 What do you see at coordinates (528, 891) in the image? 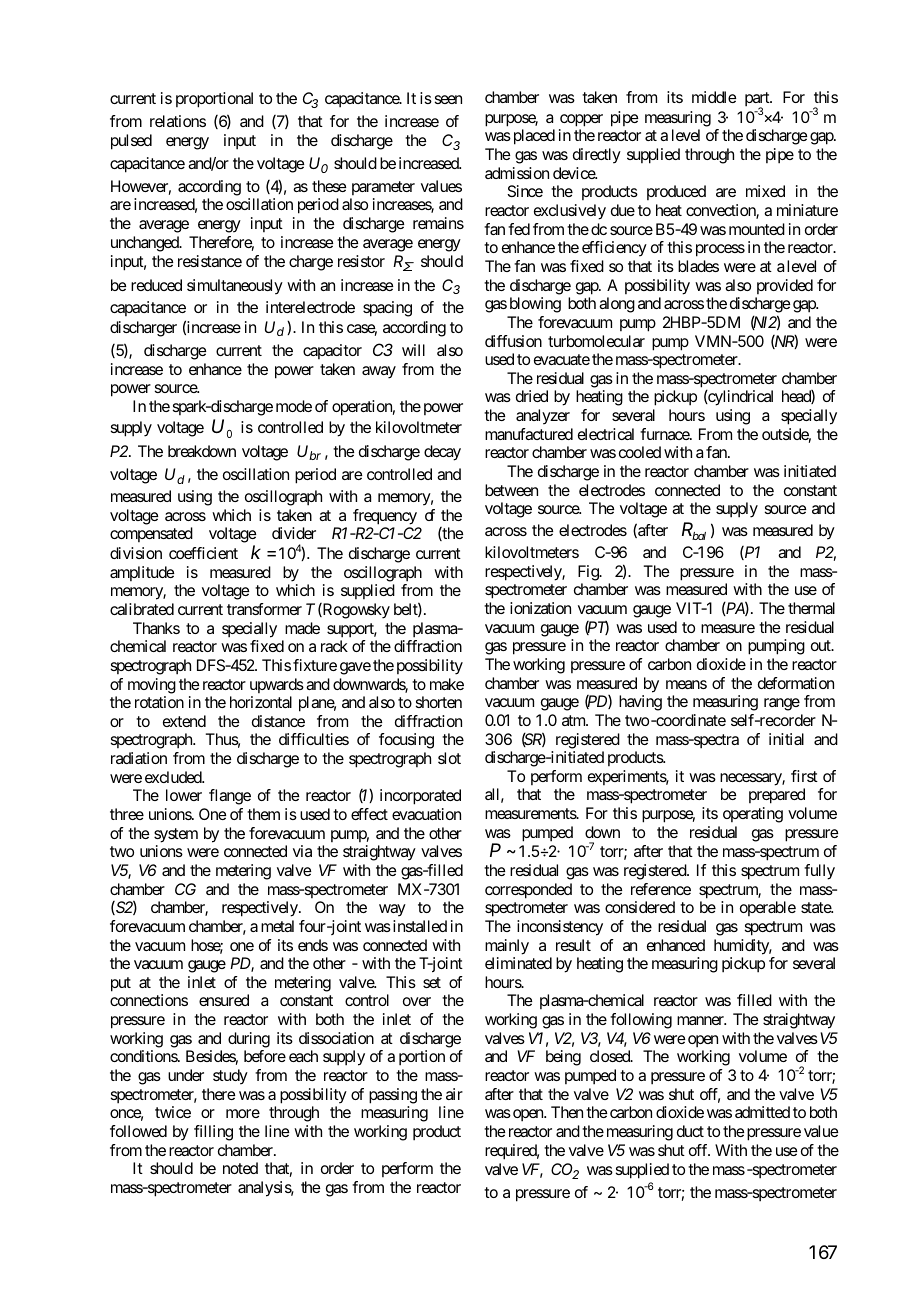
I see `corresponded` at bounding box center [528, 891].
